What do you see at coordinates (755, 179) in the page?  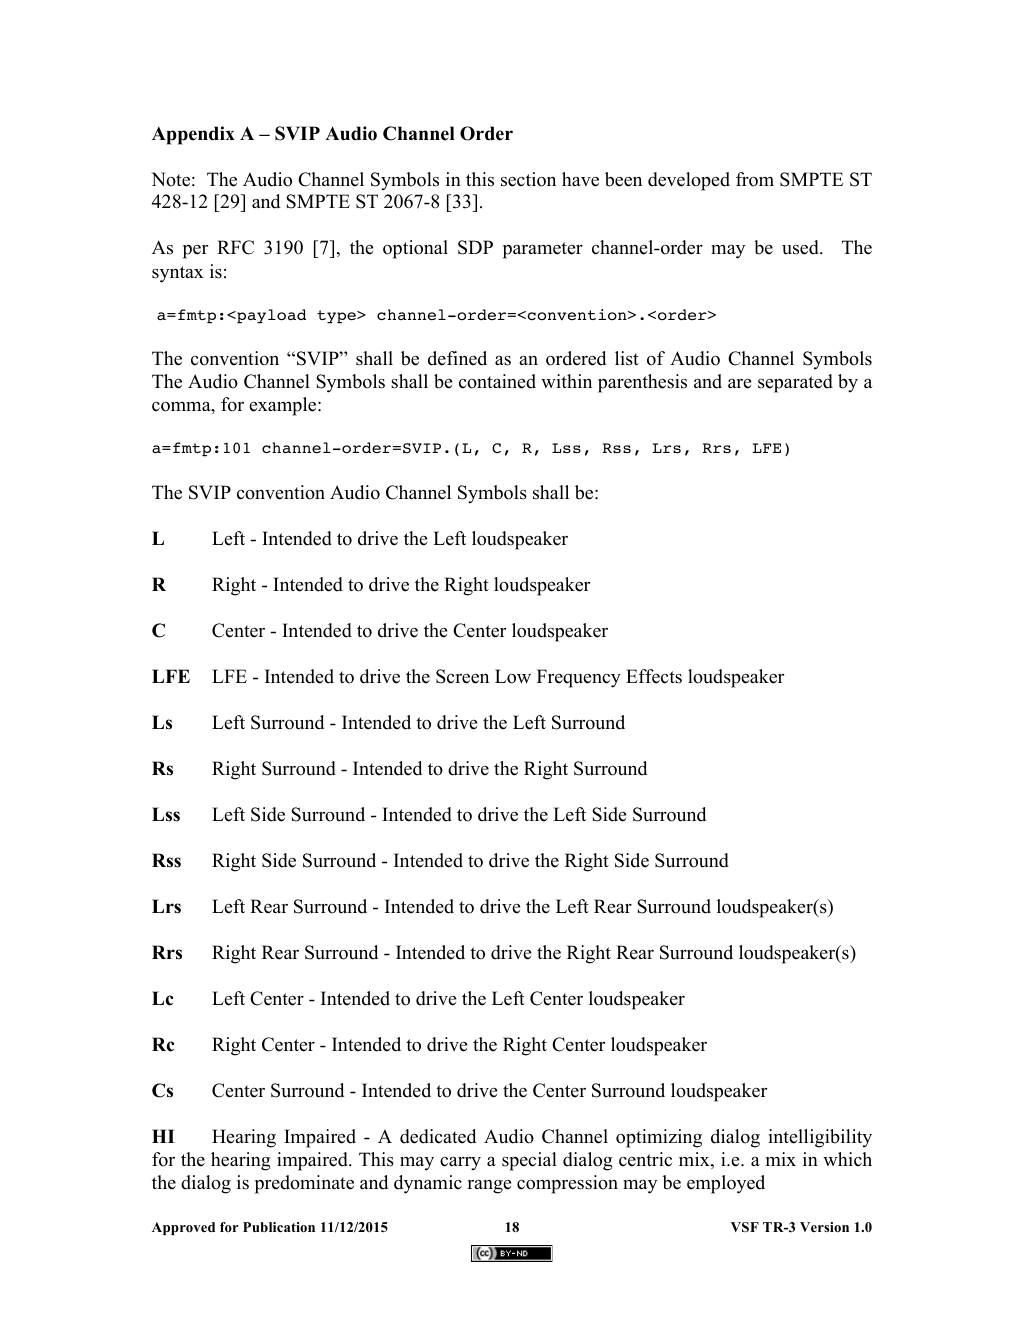 I see `from` at bounding box center [755, 179].
